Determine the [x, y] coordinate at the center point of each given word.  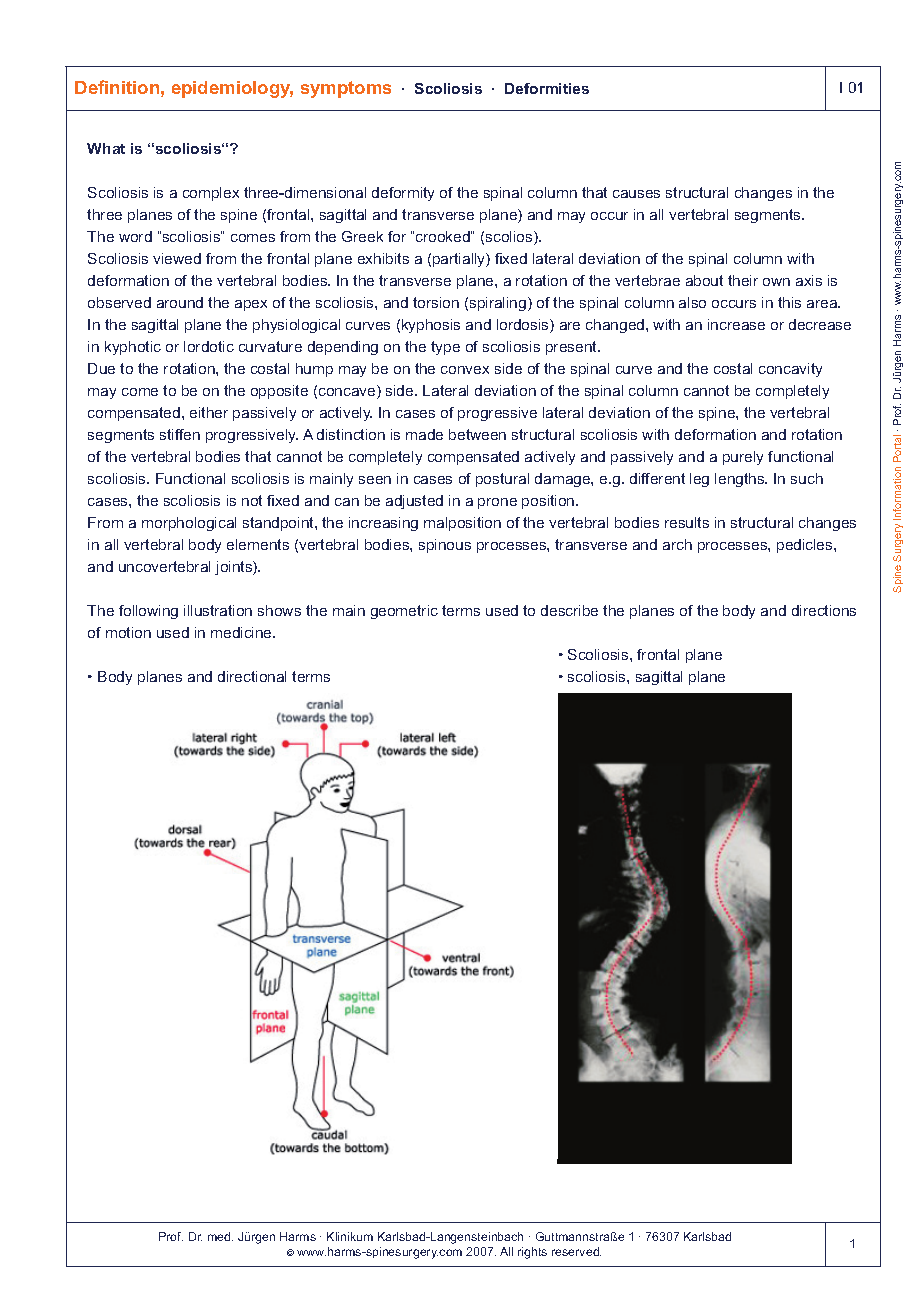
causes [636, 194]
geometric [404, 612]
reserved [576, 1251]
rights [532, 1253]
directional [252, 676]
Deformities [547, 88]
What [106, 148]
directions [824, 610]
